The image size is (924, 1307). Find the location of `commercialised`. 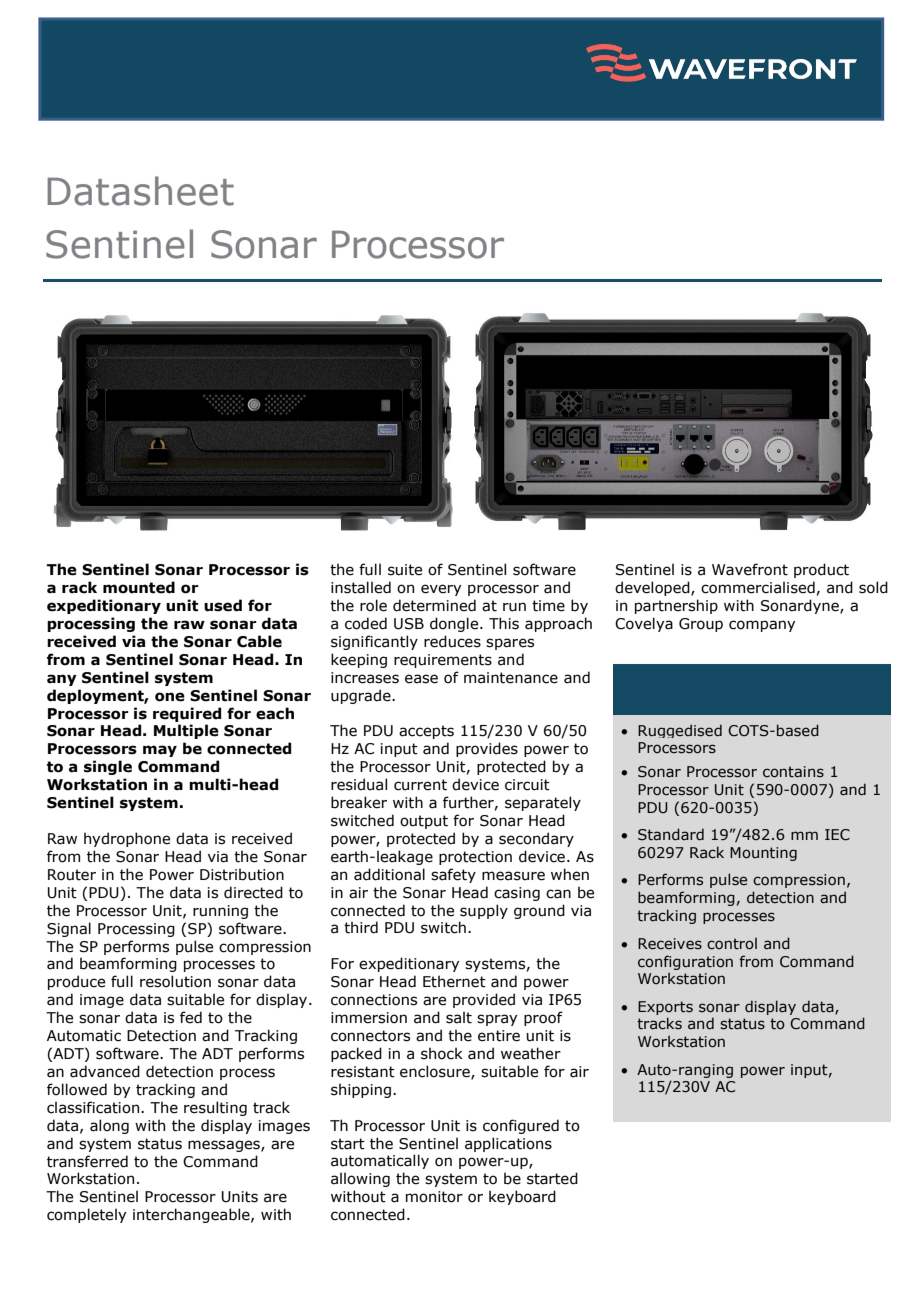

commercialised is located at coordinates (758, 587).
